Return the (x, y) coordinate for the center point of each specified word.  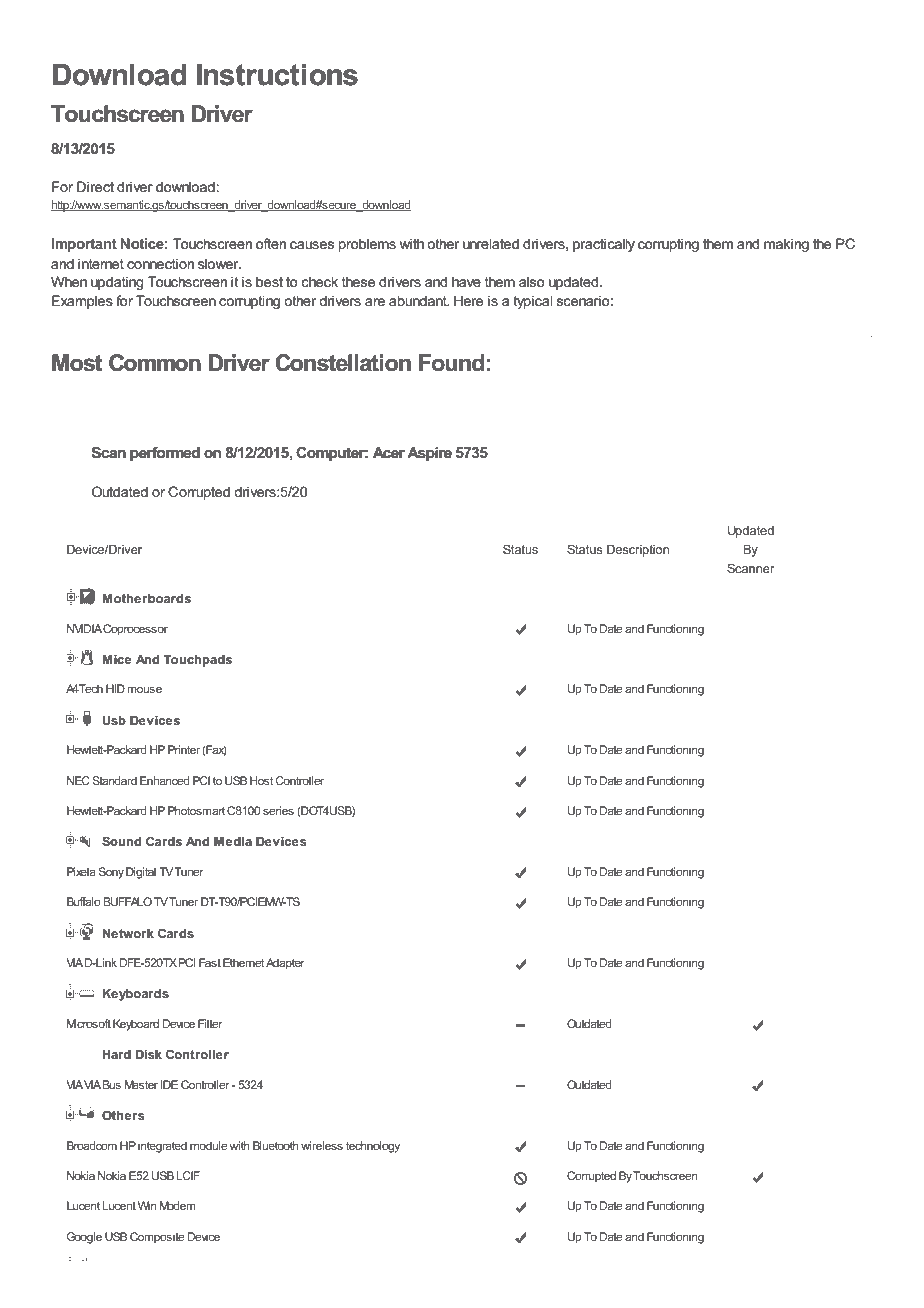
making (786, 245)
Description (638, 551)
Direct (95, 186)
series (278, 810)
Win (147, 1205)
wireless (322, 1145)
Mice (117, 659)
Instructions (277, 74)
